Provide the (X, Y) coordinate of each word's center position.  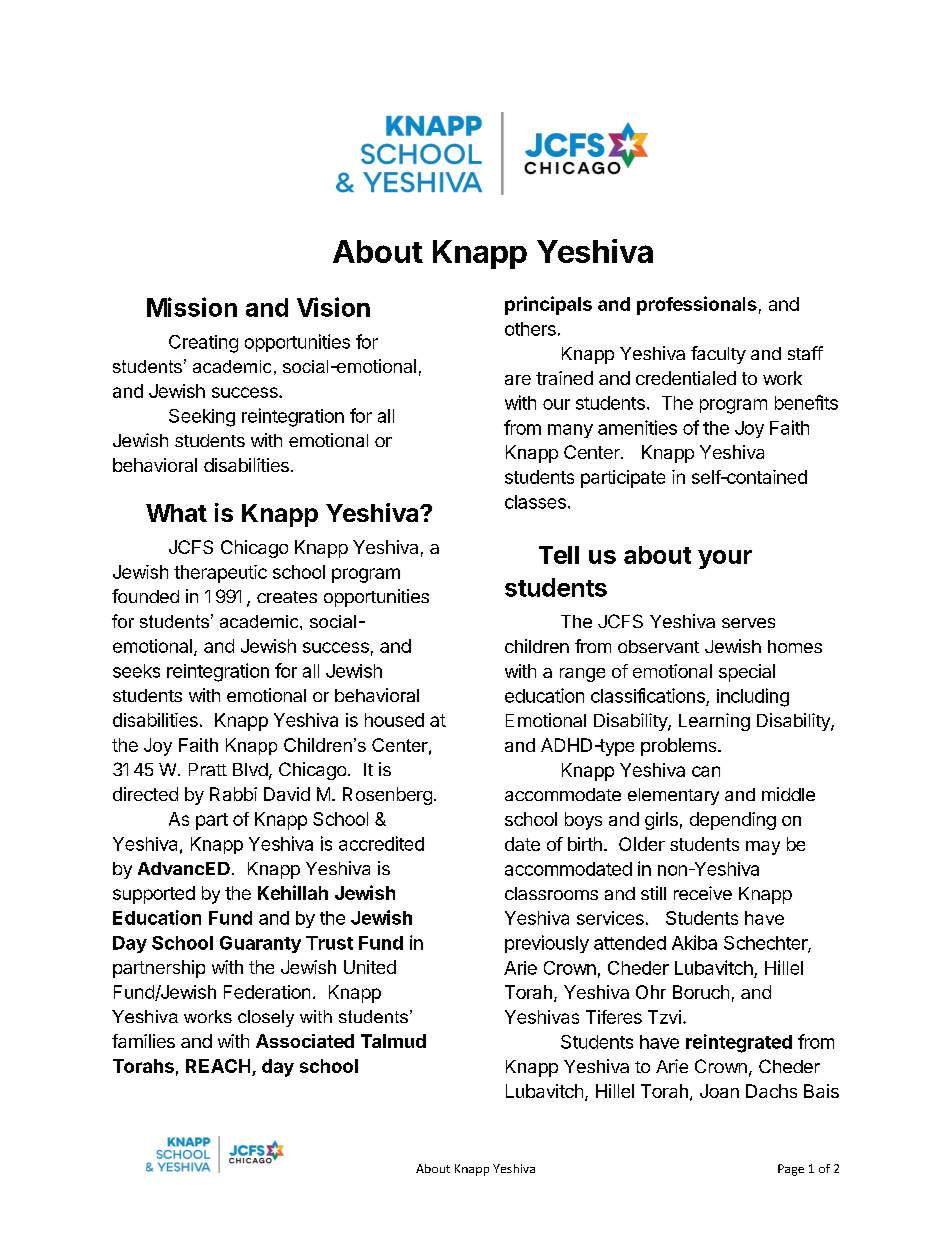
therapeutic (220, 574)
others (530, 329)
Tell (559, 555)
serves (748, 623)
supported (154, 895)
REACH (218, 1066)
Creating (203, 344)
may (763, 848)
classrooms (551, 893)
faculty (718, 355)
